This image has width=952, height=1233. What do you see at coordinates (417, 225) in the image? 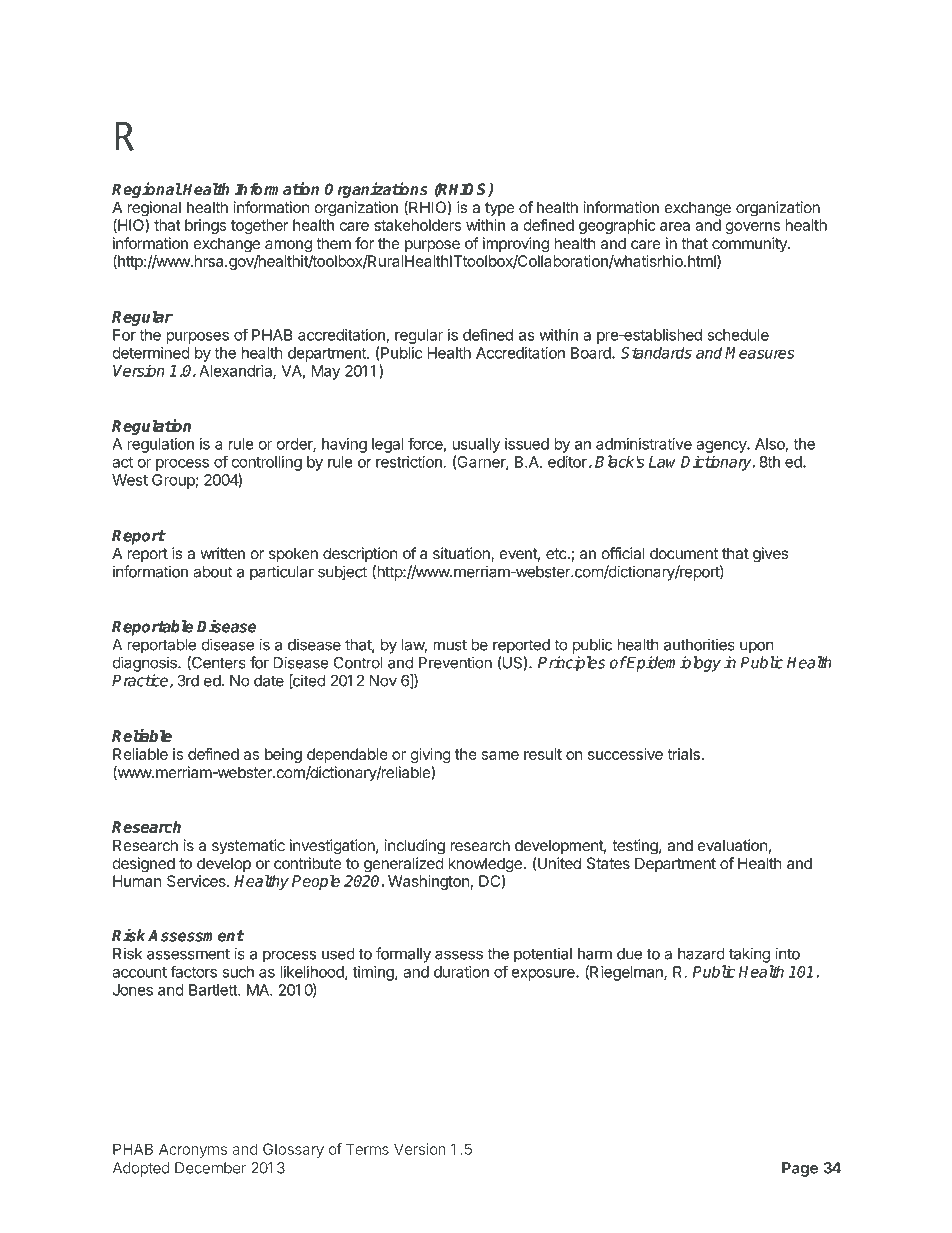
I see `stakeholders` at bounding box center [417, 225].
